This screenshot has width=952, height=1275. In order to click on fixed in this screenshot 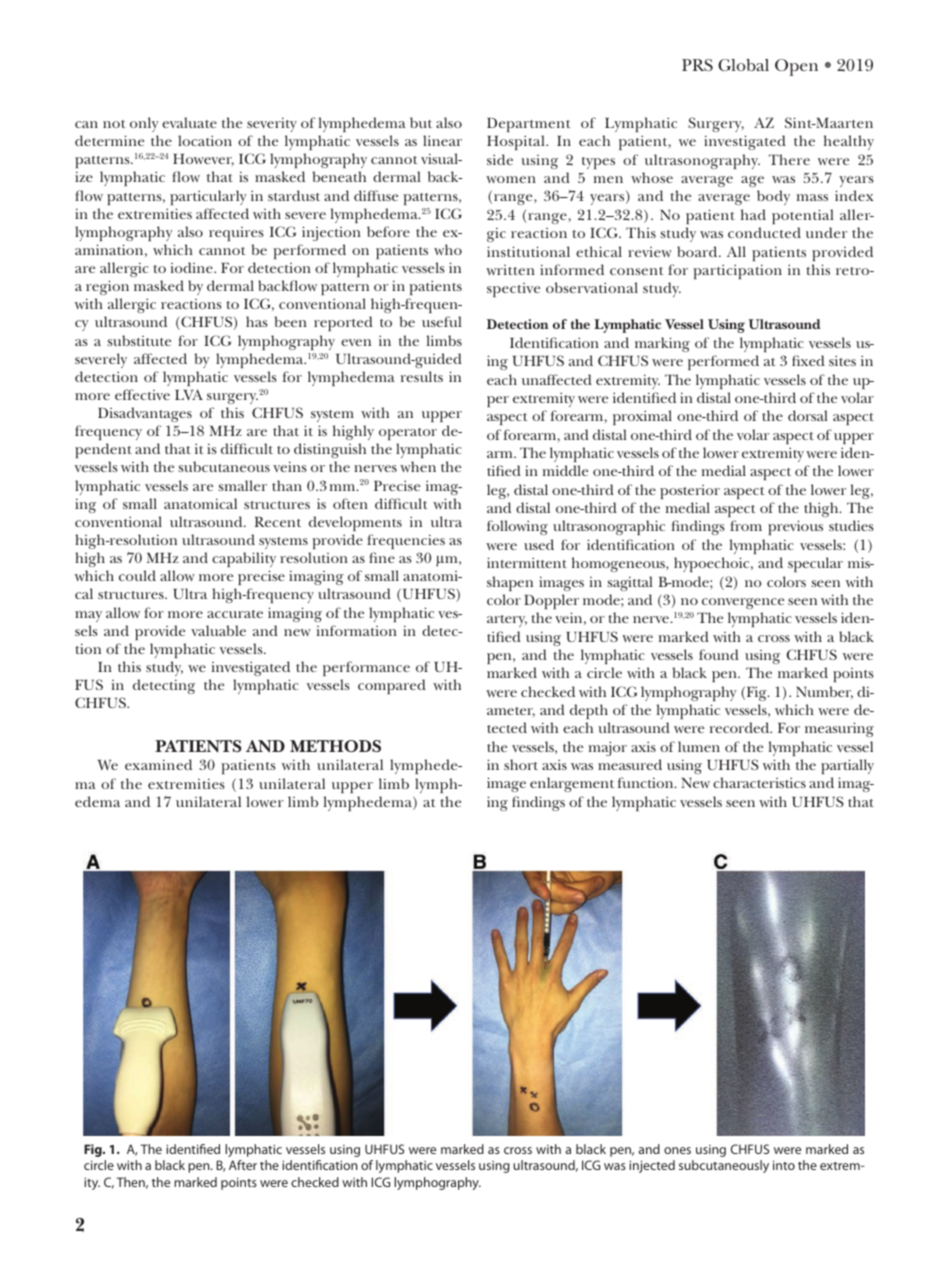, I will do `click(808, 360)`.
